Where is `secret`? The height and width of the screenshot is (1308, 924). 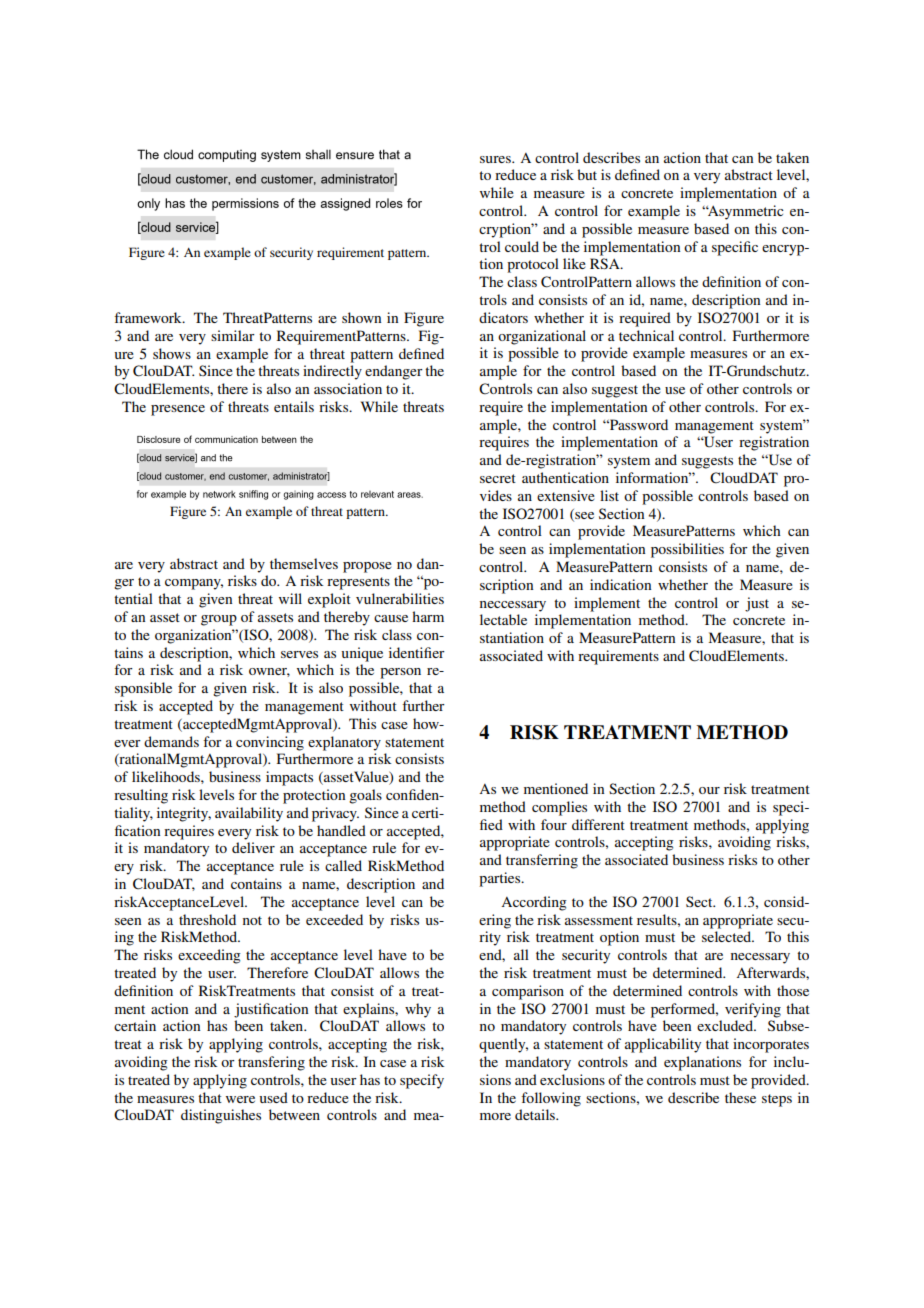
secret is located at coordinates (498, 478).
